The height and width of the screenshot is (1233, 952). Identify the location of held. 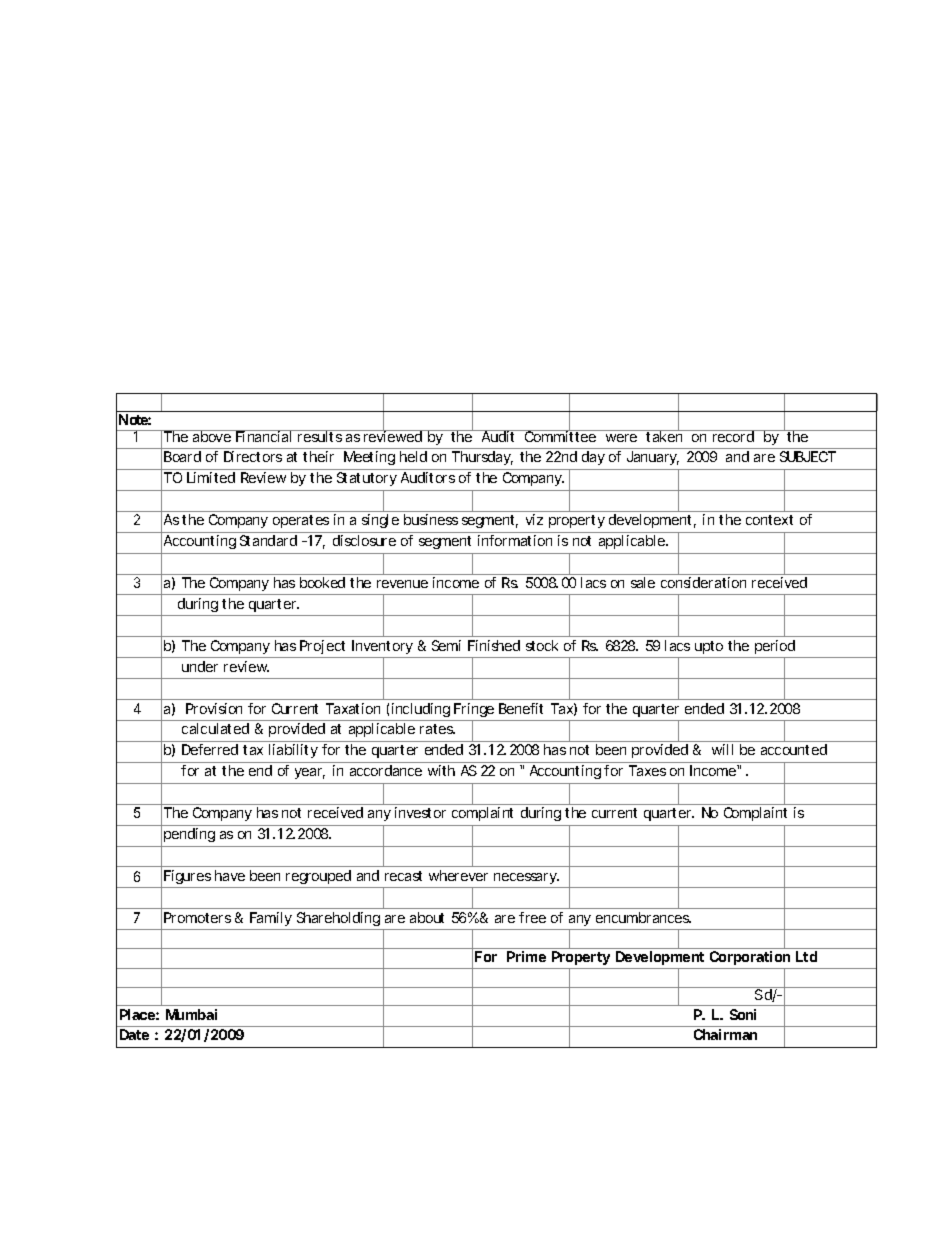
(413, 456).
